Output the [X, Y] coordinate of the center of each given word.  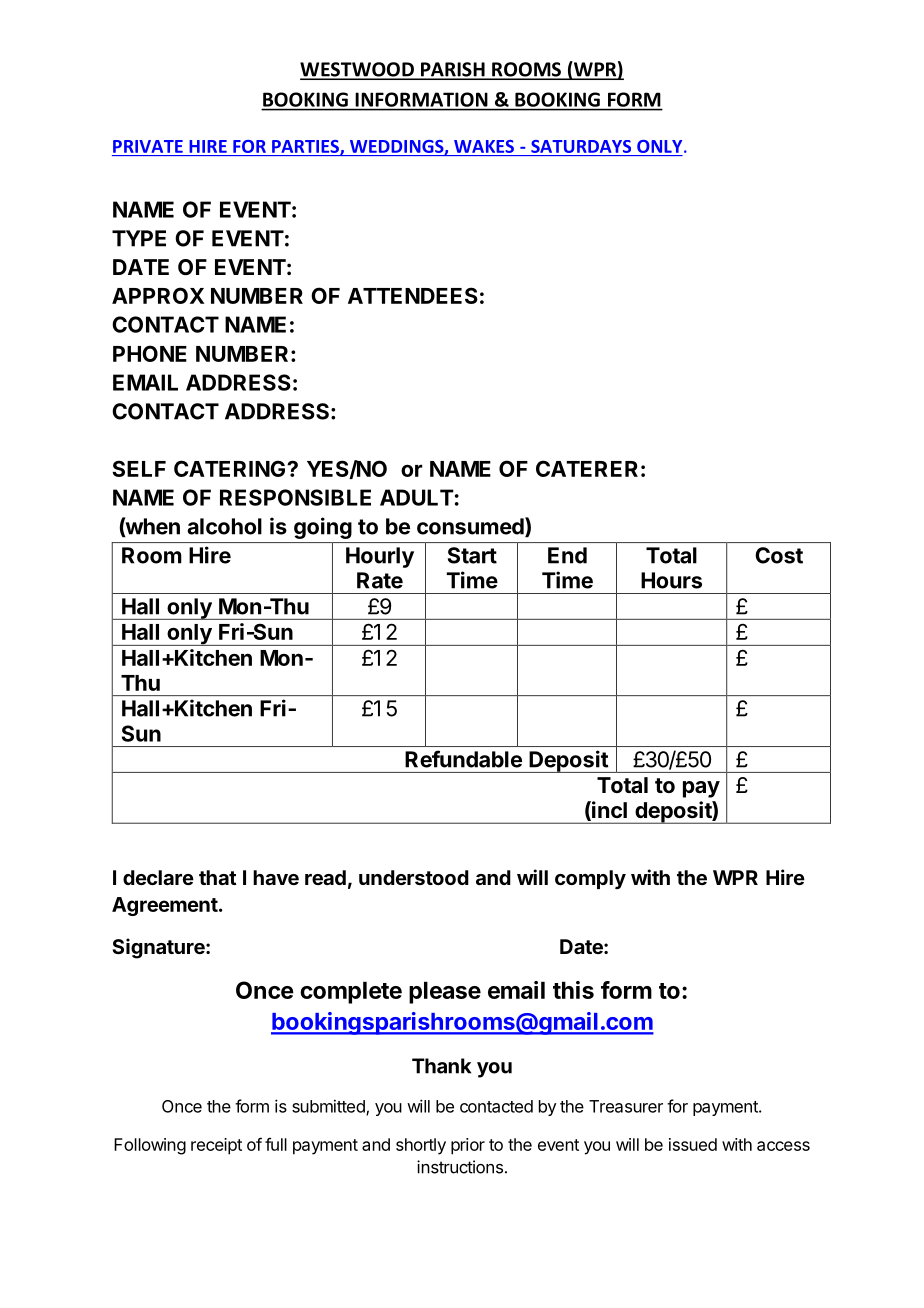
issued [693, 1144]
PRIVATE [148, 146]
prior [468, 1146]
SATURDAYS [581, 146]
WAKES [484, 146]
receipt [216, 1146]
